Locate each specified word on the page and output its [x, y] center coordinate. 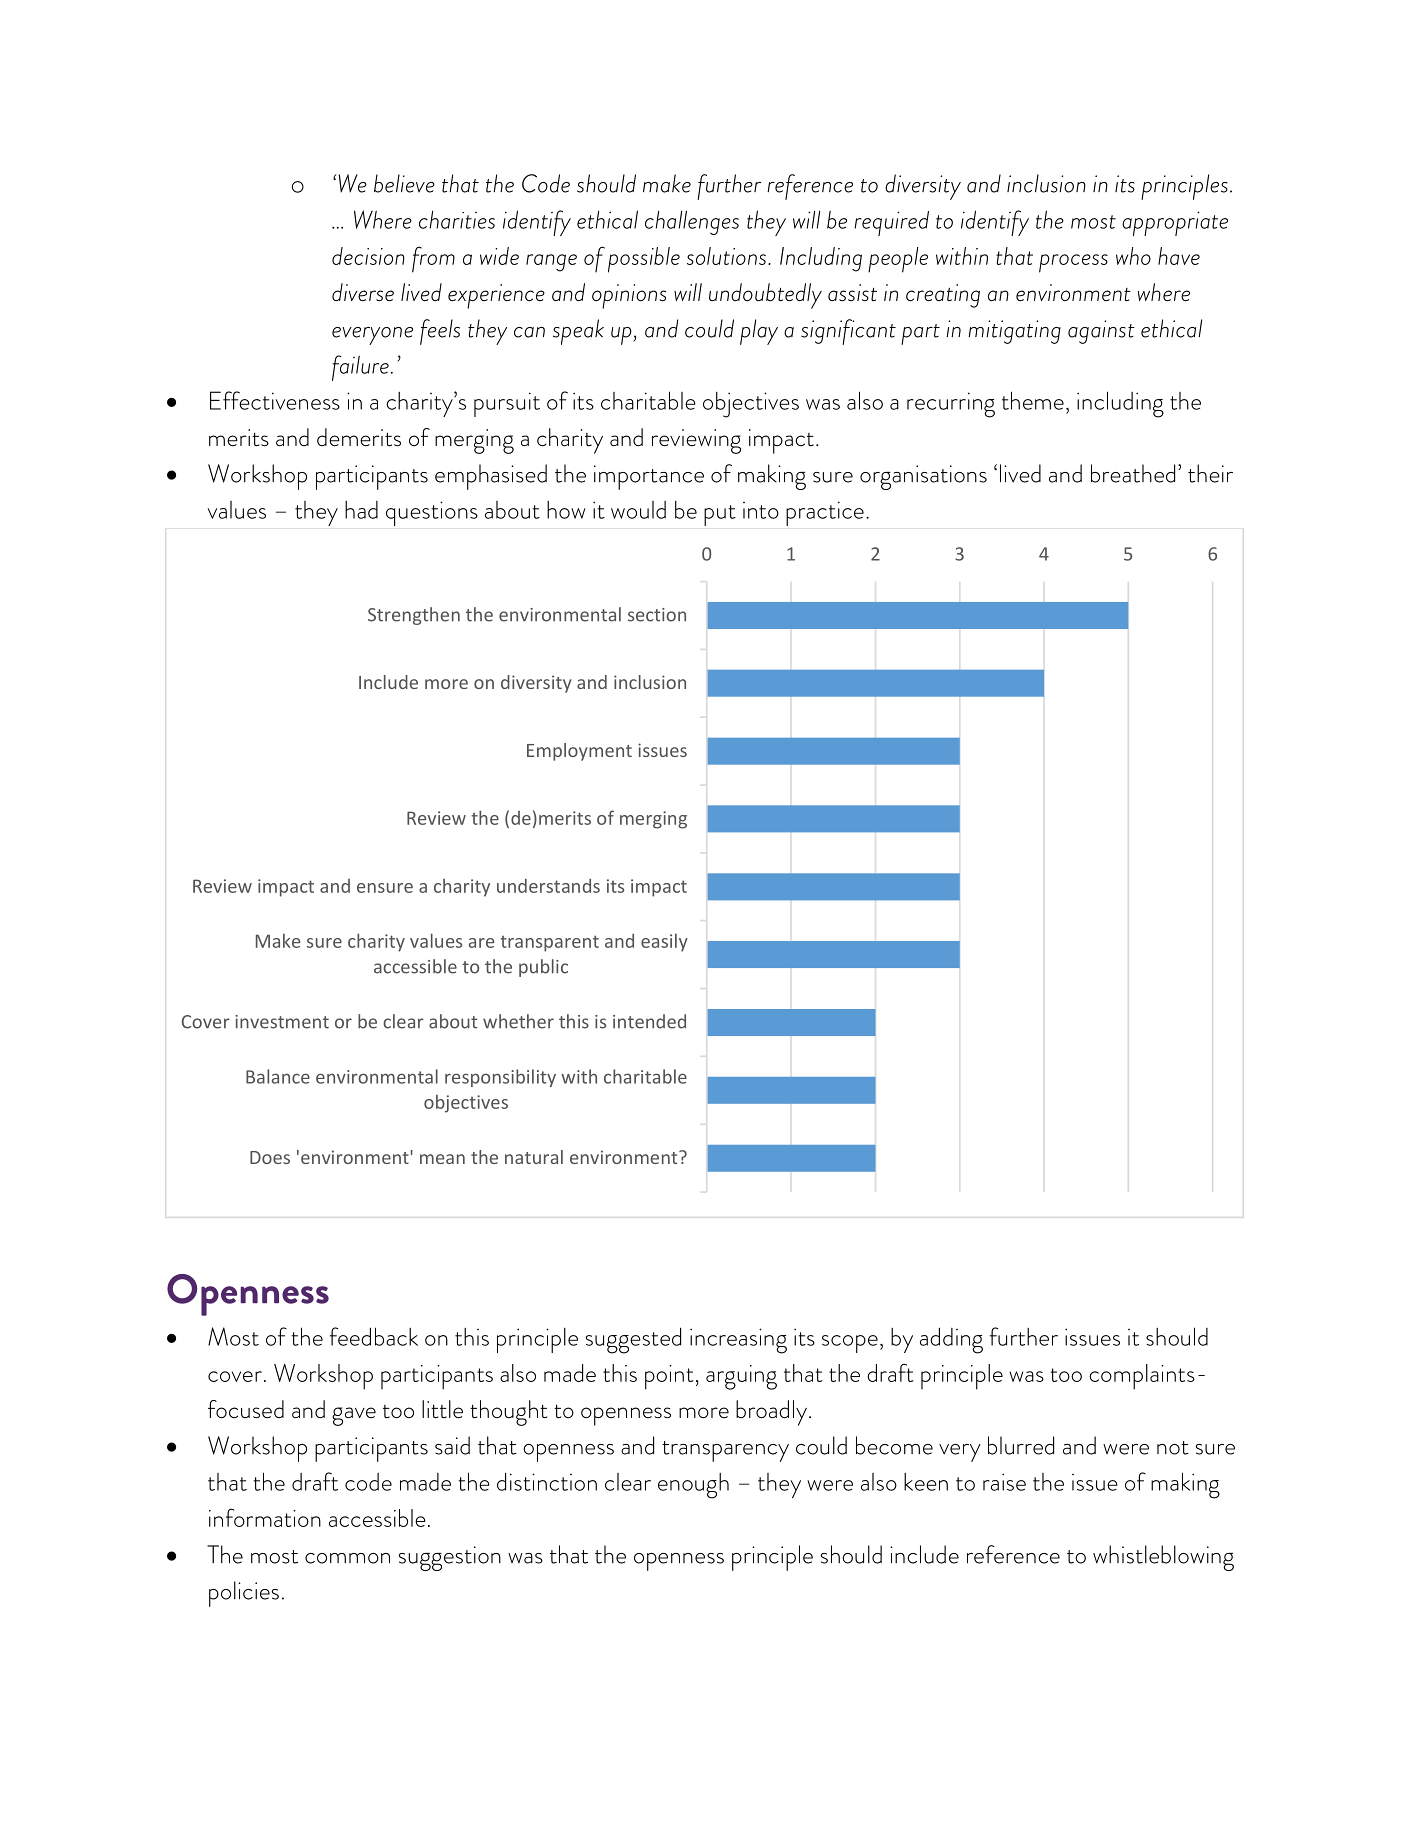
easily [664, 943]
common [347, 1558]
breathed [1133, 473]
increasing [738, 1341]
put [720, 515]
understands [548, 886]
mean [442, 1159]
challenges [692, 222]
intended [649, 1021]
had [361, 510]
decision [368, 256]
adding [951, 1340]
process [1073, 263]
